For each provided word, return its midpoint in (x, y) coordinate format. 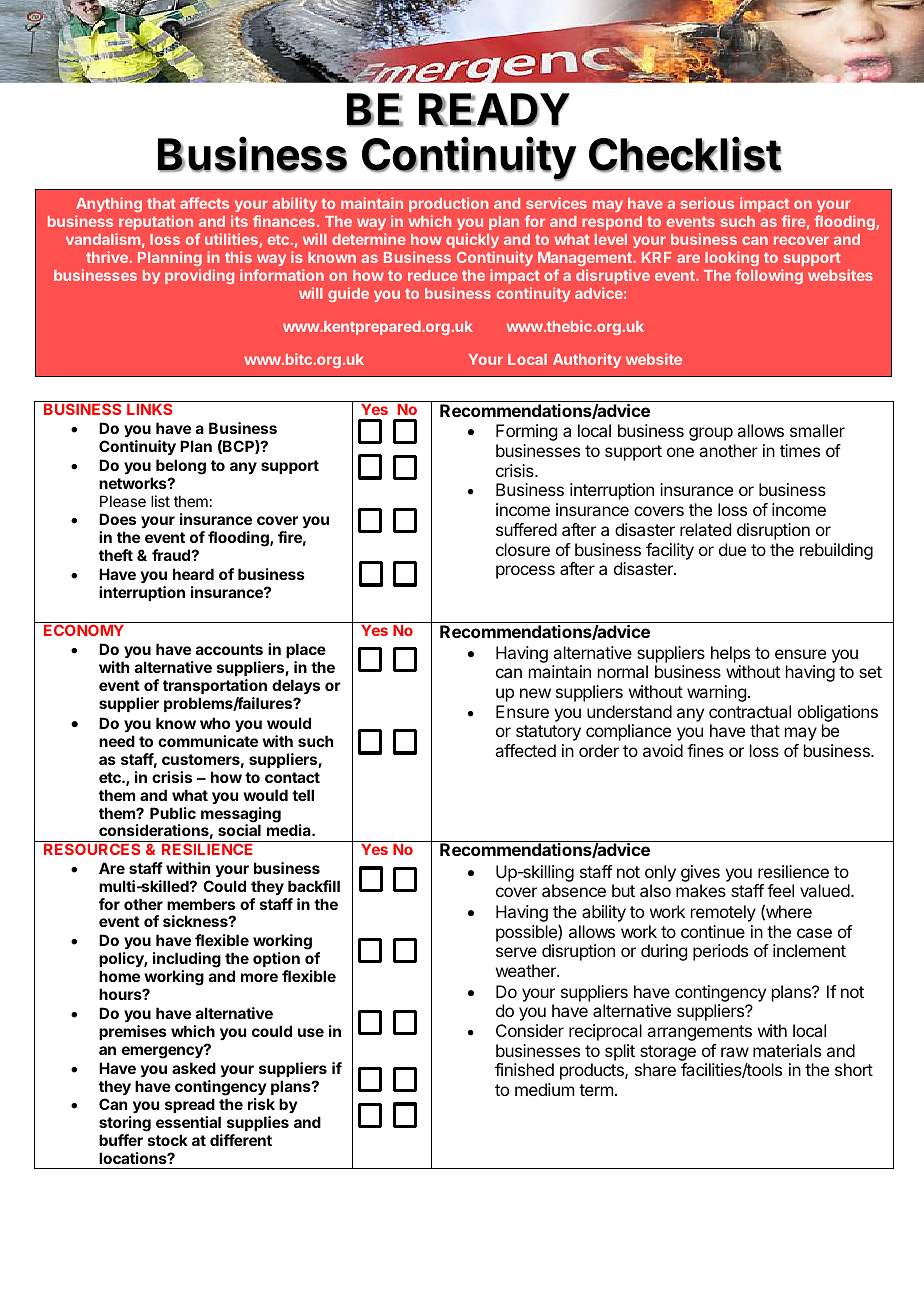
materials (787, 1050)
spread (190, 1107)
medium (544, 1089)
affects (204, 203)
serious (707, 203)
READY (494, 110)
